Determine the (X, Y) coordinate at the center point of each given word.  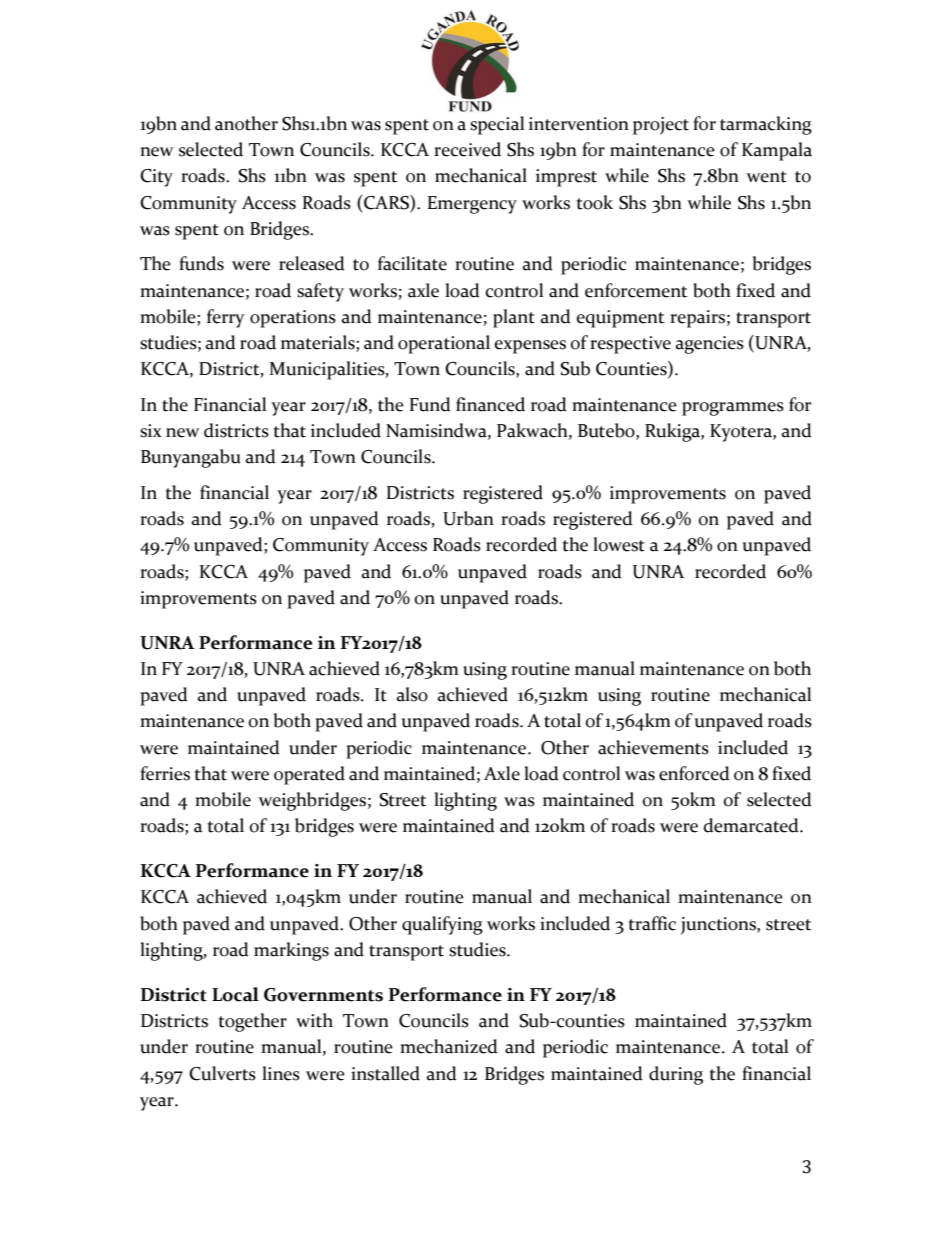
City (156, 178)
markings (291, 951)
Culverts (222, 1073)
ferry (226, 318)
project (661, 126)
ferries (165, 773)
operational (444, 344)
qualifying (442, 925)
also (412, 694)
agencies (710, 345)
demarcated (752, 825)
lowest (619, 544)
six (151, 431)
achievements (653, 747)
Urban (468, 518)
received (467, 149)
